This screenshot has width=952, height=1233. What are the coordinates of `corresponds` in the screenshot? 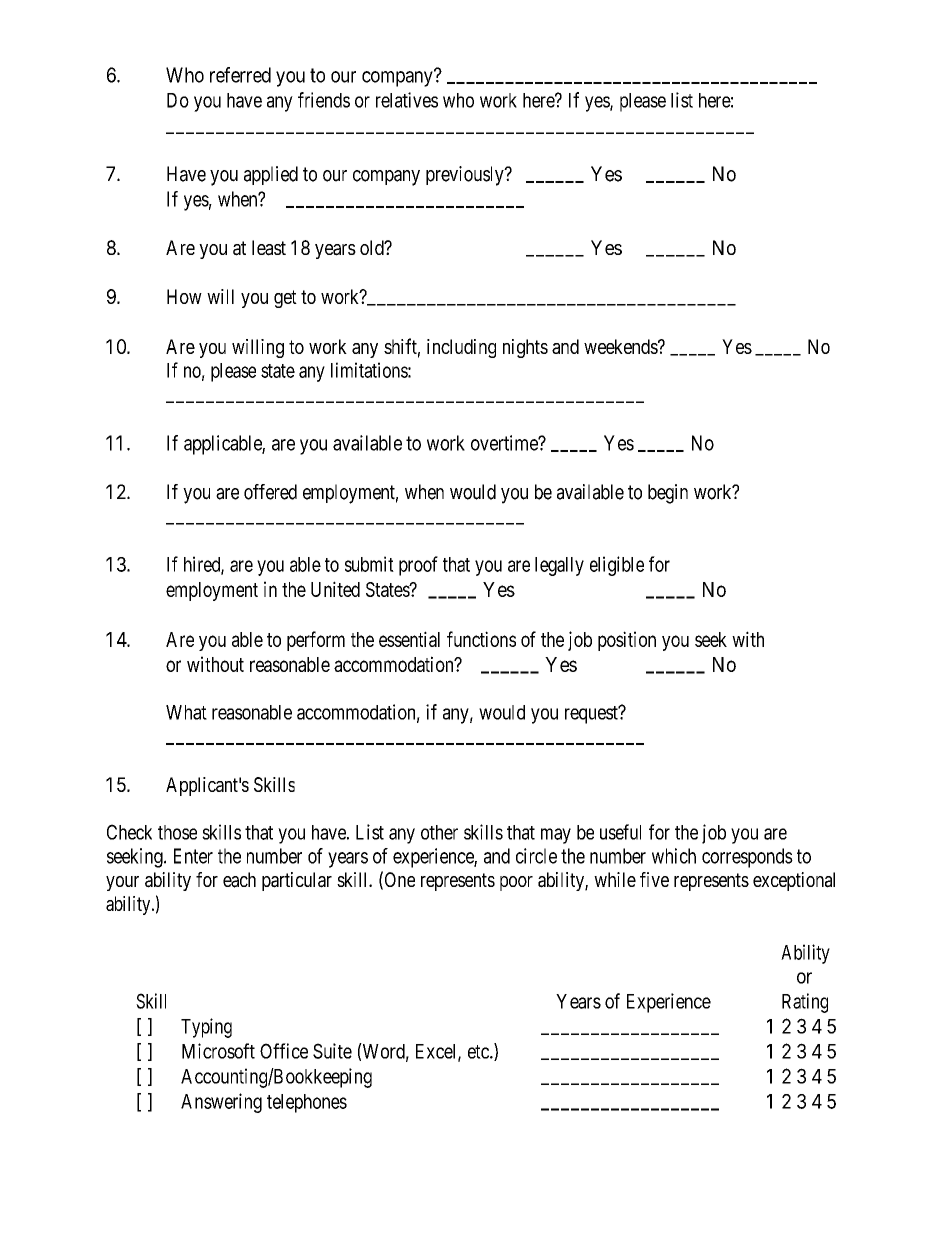 It's located at (747, 858).
